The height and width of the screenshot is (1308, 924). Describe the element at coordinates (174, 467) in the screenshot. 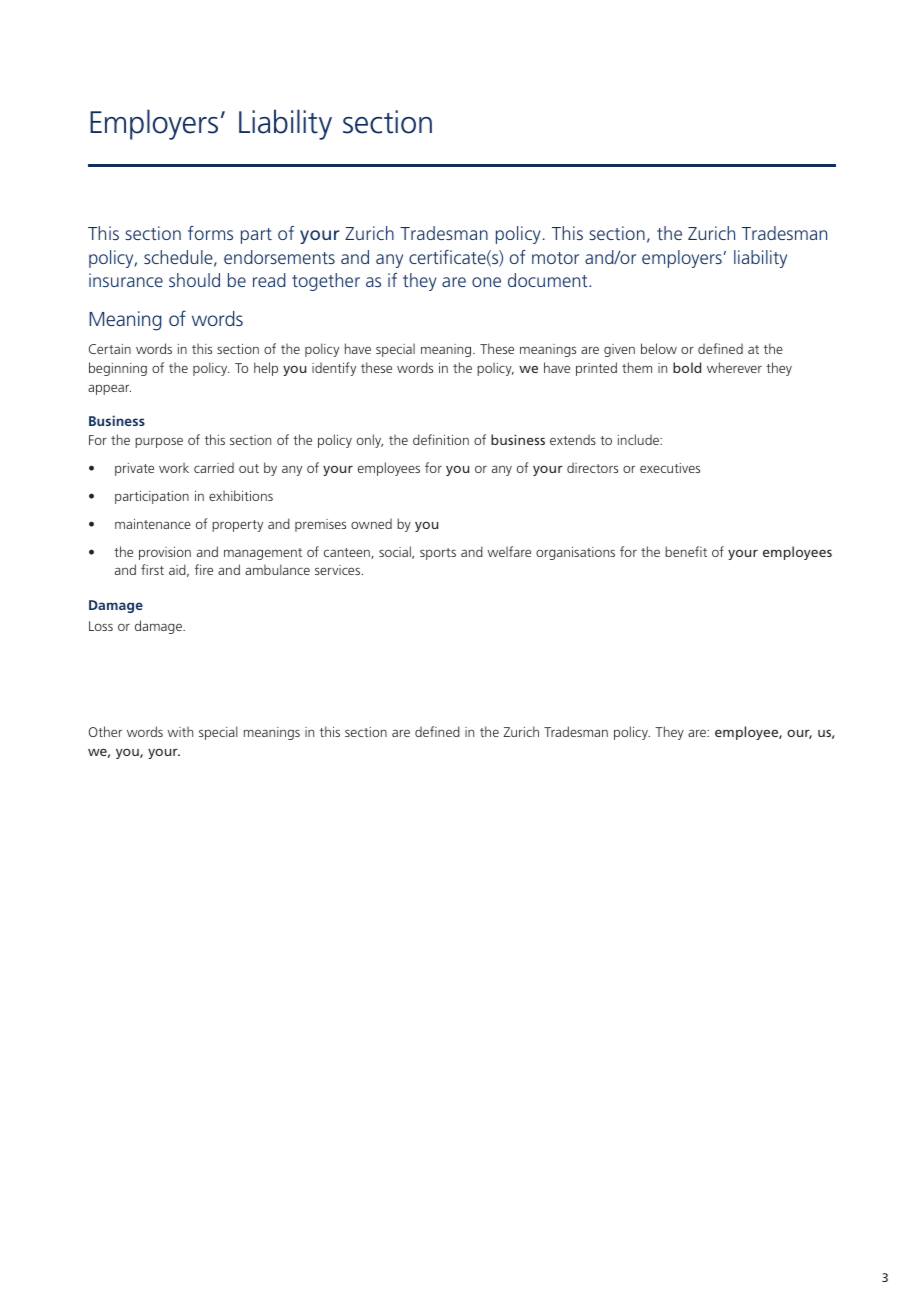

I see `work` at that location.
